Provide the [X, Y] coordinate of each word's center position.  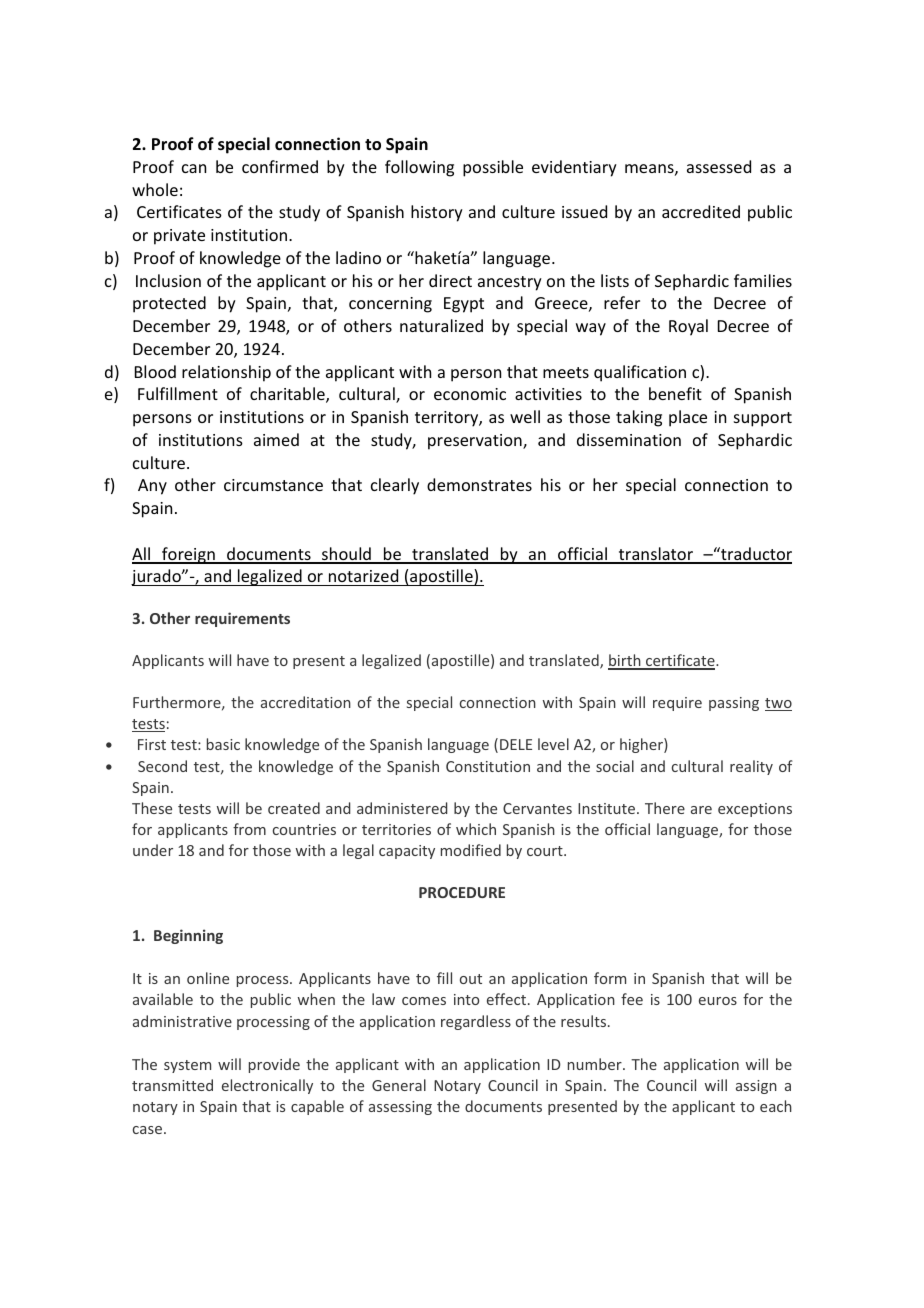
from [249, 829]
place [688, 418]
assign [756, 1087]
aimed [276, 439]
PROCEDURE [462, 892]
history [437, 213]
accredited [701, 211]
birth [625, 661]
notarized [363, 577]
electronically [267, 1086]
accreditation [306, 702]
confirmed [280, 166]
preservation [476, 442]
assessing [400, 1108]
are [701, 810]
